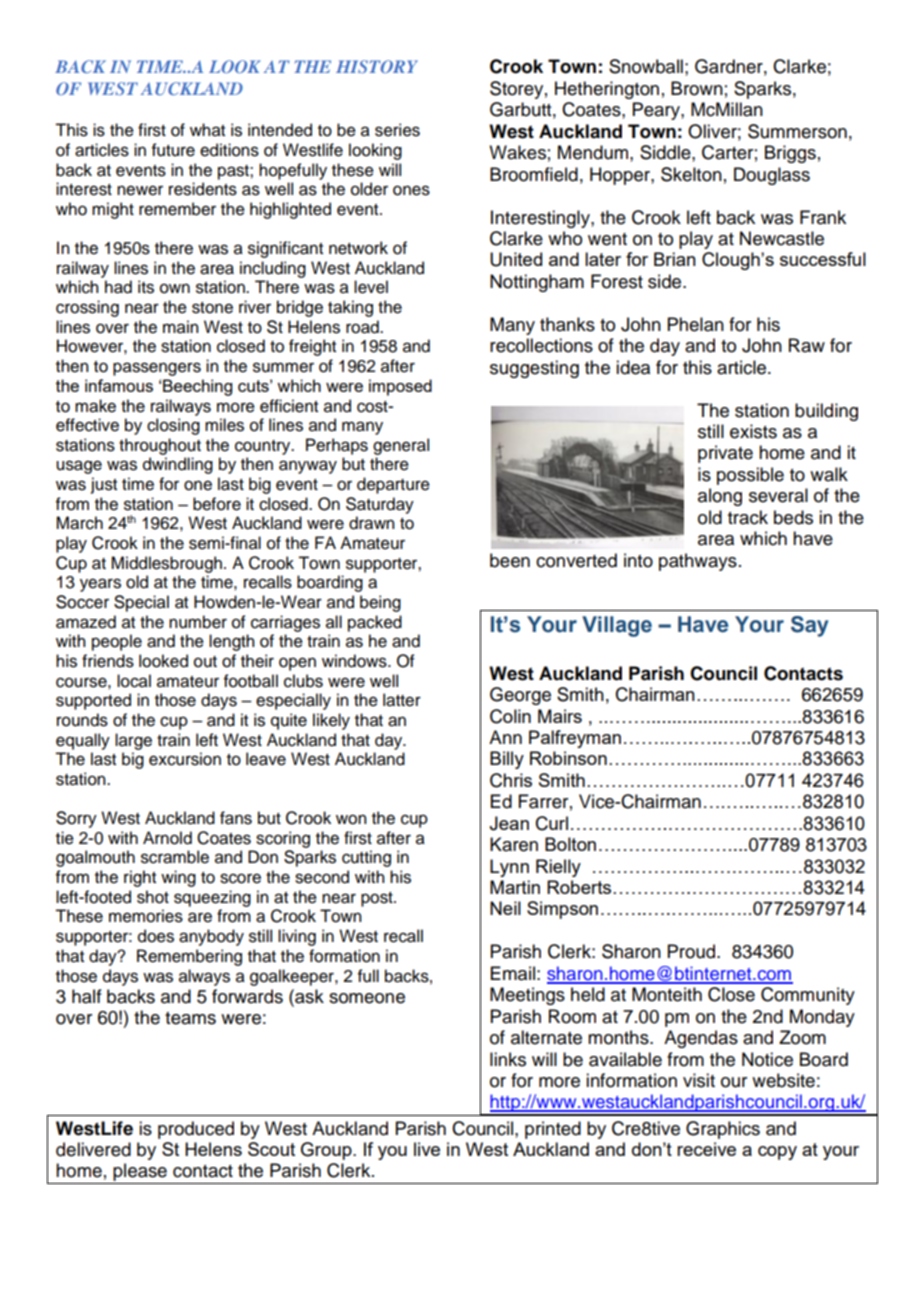  I want to click on Brown, so click(697, 88).
